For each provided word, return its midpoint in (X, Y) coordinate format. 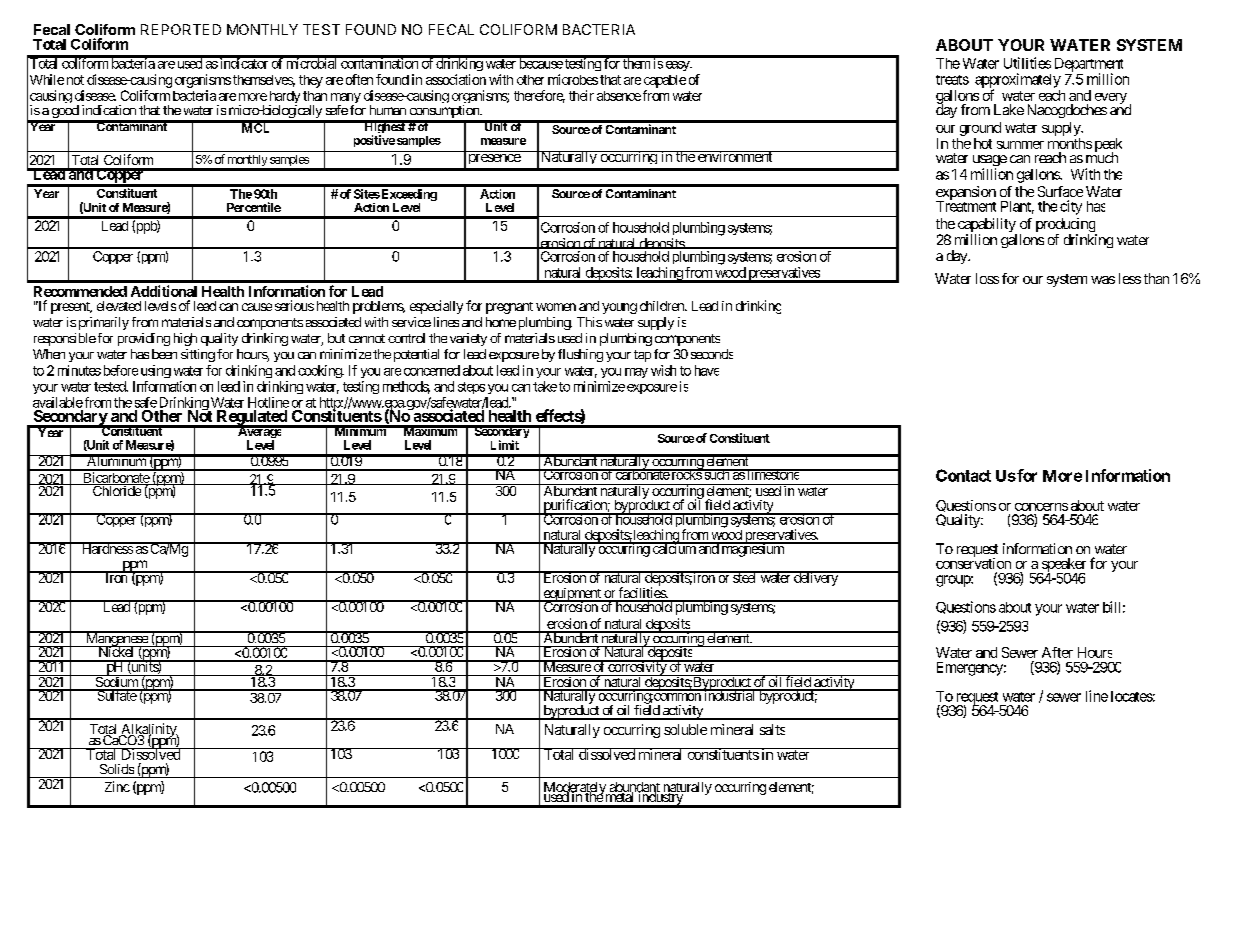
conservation (973, 562)
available (58, 402)
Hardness (106, 548)
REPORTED (181, 29)
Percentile (254, 207)
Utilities (1027, 63)
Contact (963, 475)
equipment (572, 596)
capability (987, 226)
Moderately (576, 790)
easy (678, 66)
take (545, 386)
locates (1132, 696)
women (556, 307)
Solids (117, 769)
